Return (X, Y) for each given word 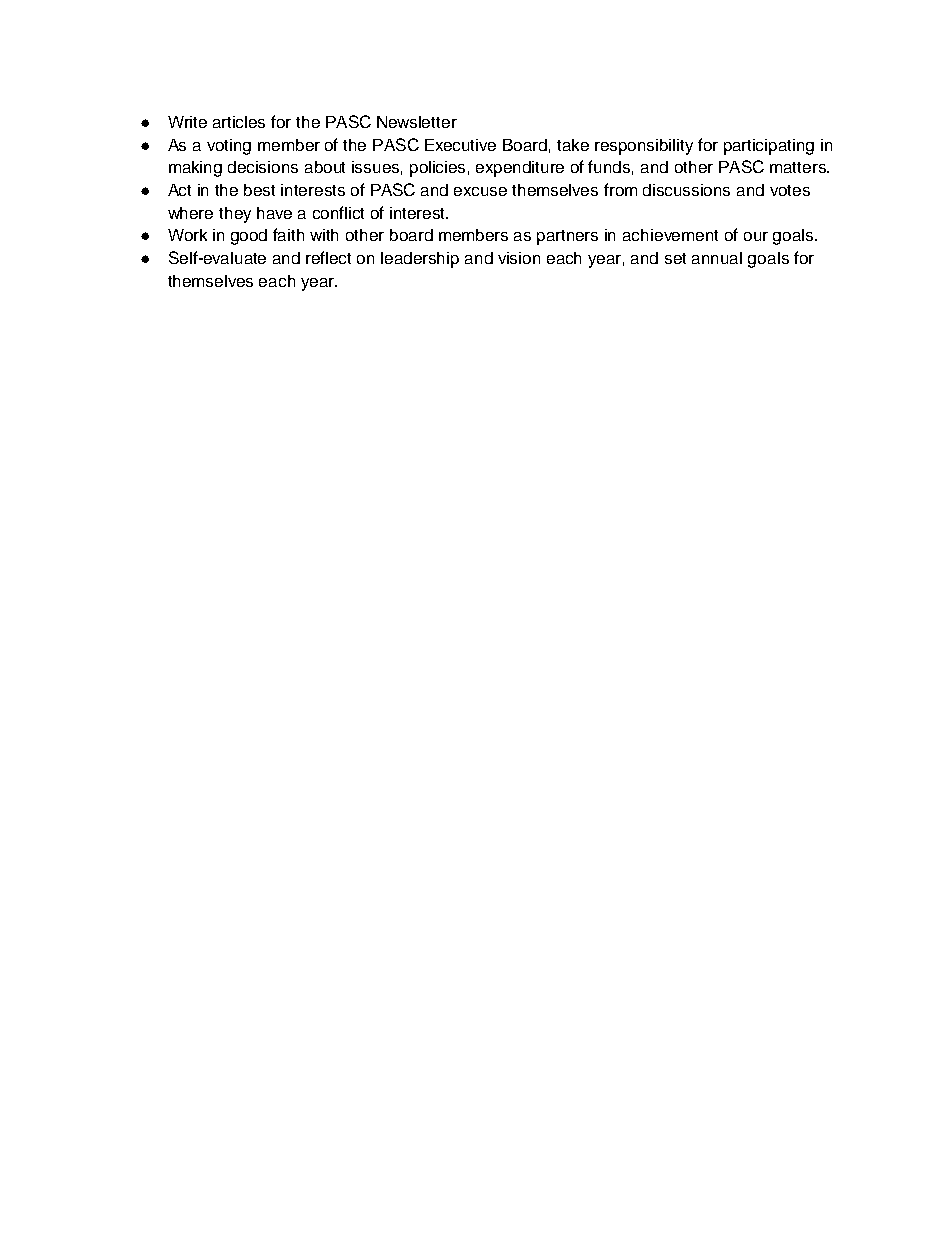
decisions (263, 167)
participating (769, 147)
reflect (328, 257)
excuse (480, 191)
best (259, 190)
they (235, 215)
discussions (686, 190)
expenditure (520, 169)
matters (799, 167)
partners (567, 237)
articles (239, 122)
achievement (670, 235)
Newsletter (417, 122)
